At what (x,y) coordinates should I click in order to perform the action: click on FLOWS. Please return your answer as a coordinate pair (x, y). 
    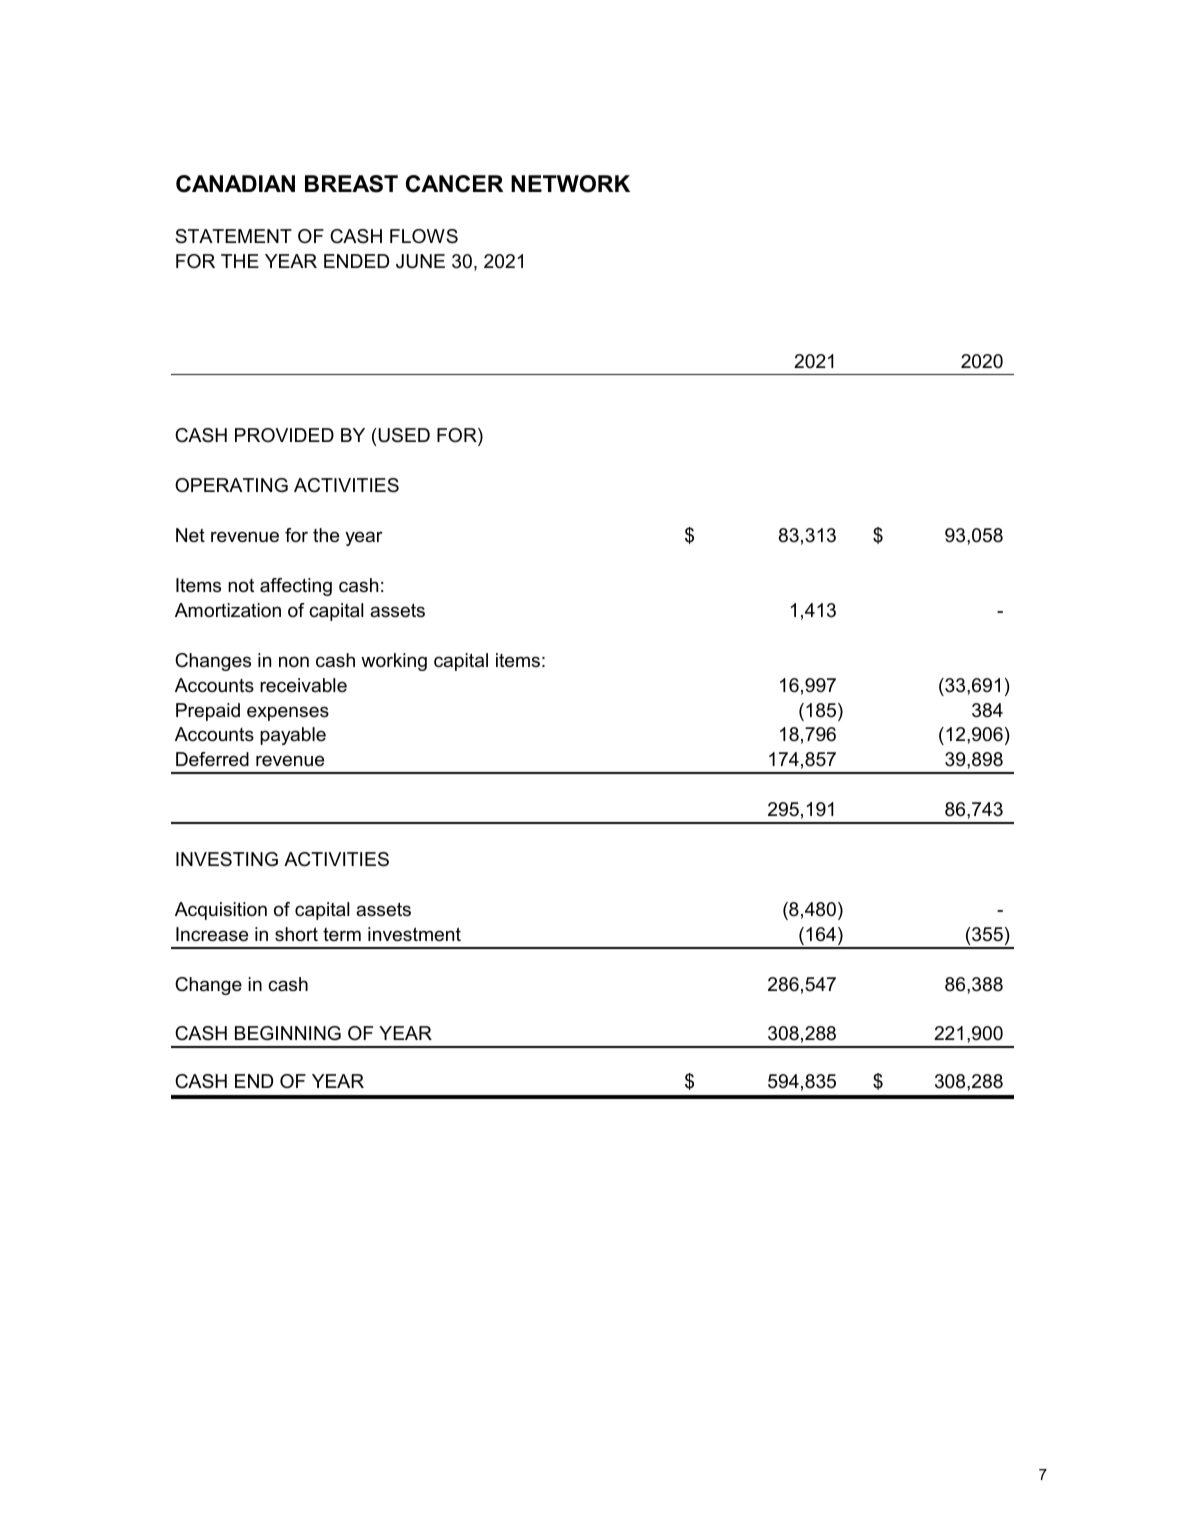
    Looking at the image, I should click on (424, 236).
